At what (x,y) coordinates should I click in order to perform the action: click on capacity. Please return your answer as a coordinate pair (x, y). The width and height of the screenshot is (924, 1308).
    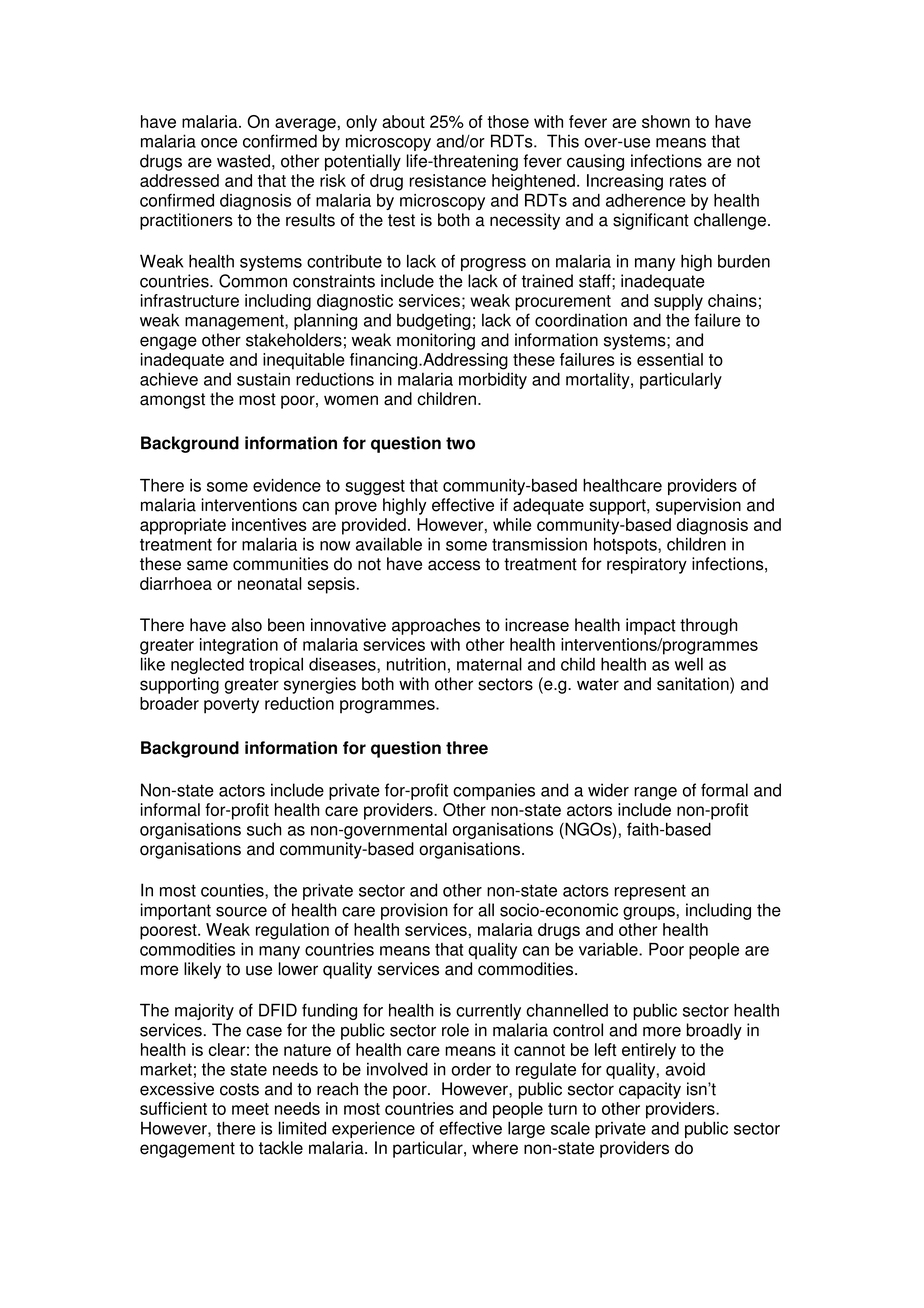
    Looking at the image, I should click on (650, 1090).
